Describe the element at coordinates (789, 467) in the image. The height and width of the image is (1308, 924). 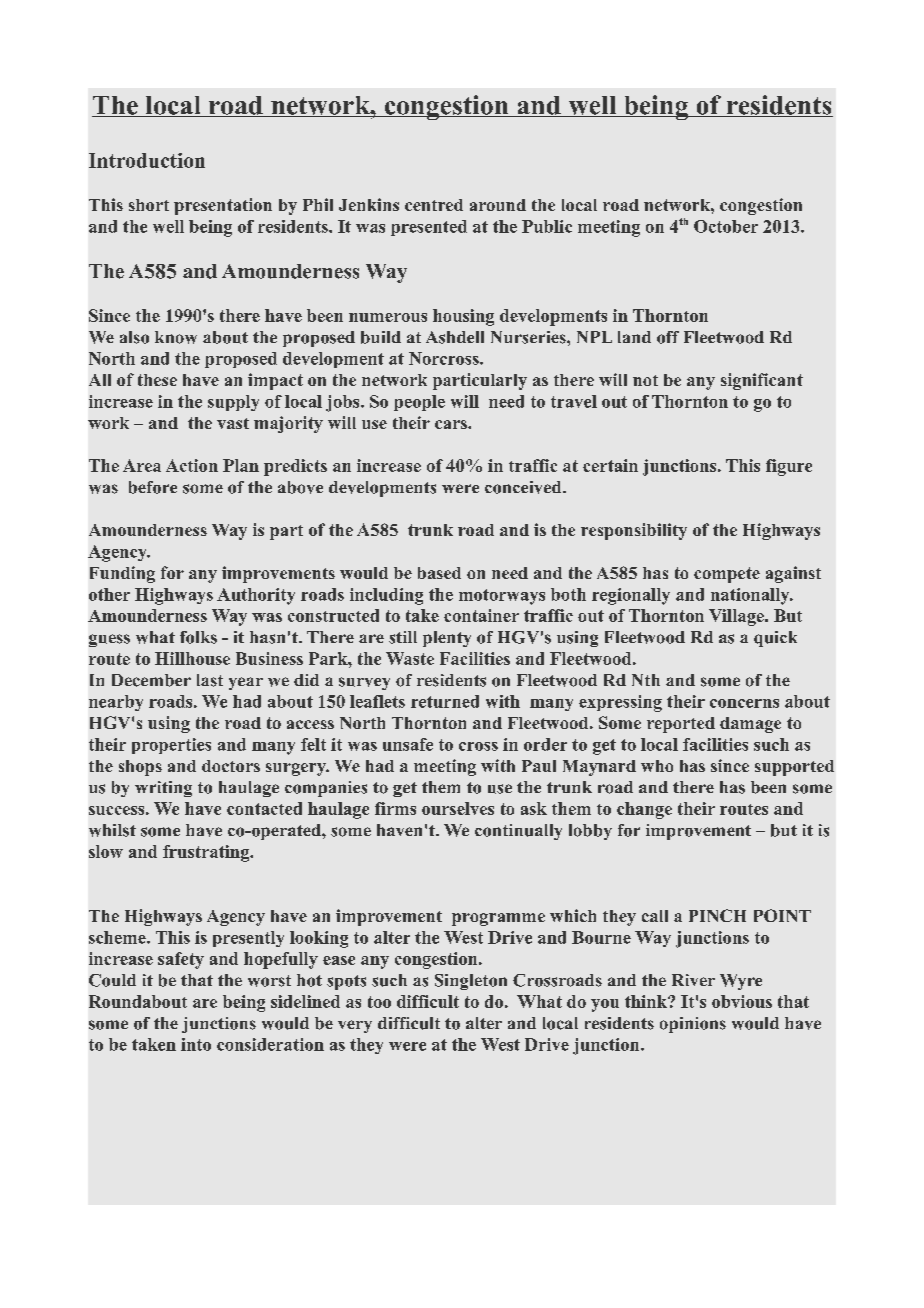
I see `figure` at that location.
